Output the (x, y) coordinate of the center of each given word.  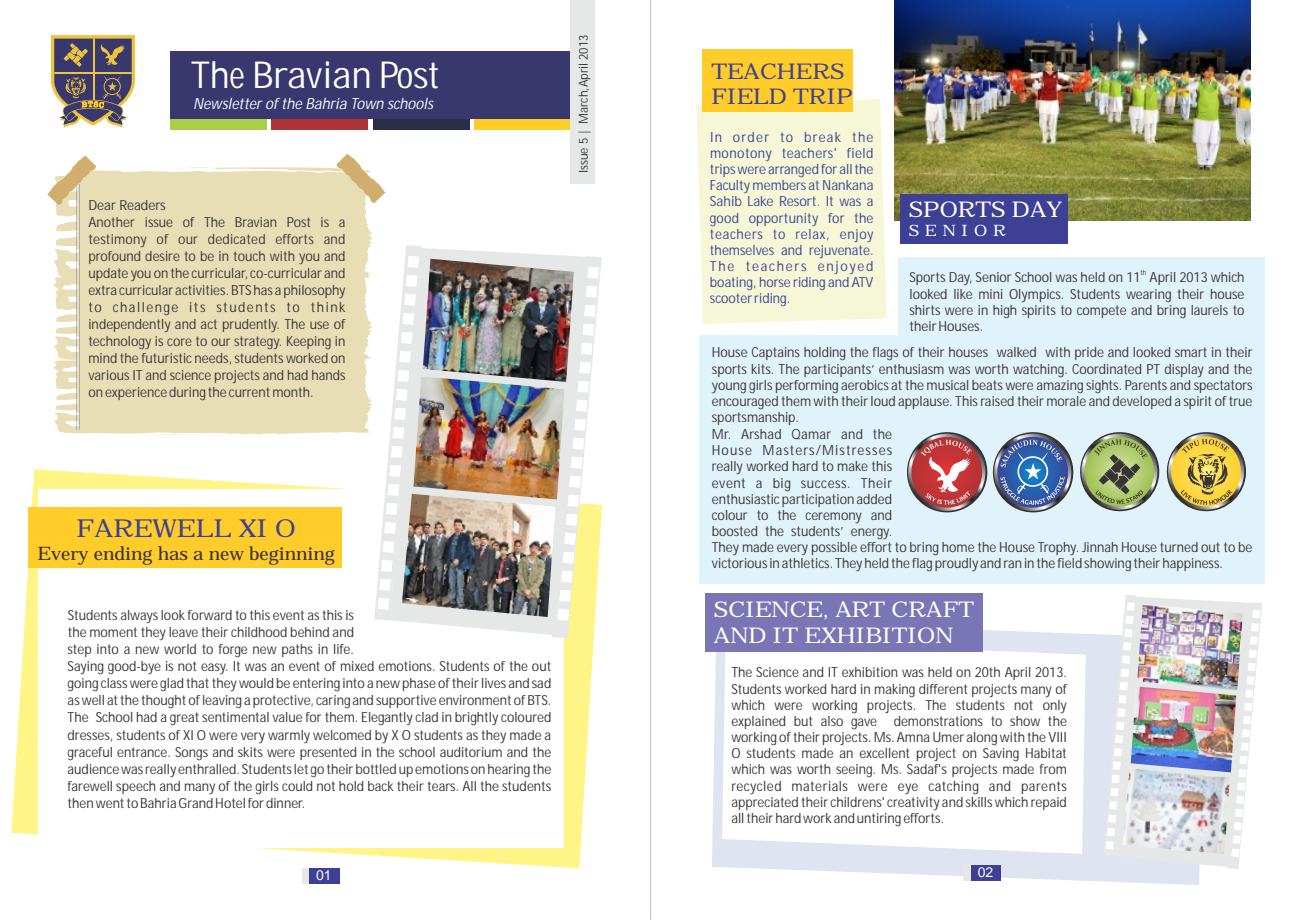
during (187, 393)
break (823, 137)
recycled (756, 787)
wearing (1148, 295)
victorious (739, 563)
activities (201, 290)
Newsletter (228, 103)
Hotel (230, 803)
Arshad (761, 434)
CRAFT (933, 609)
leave (183, 632)
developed (1142, 402)
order (751, 137)
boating (732, 283)
